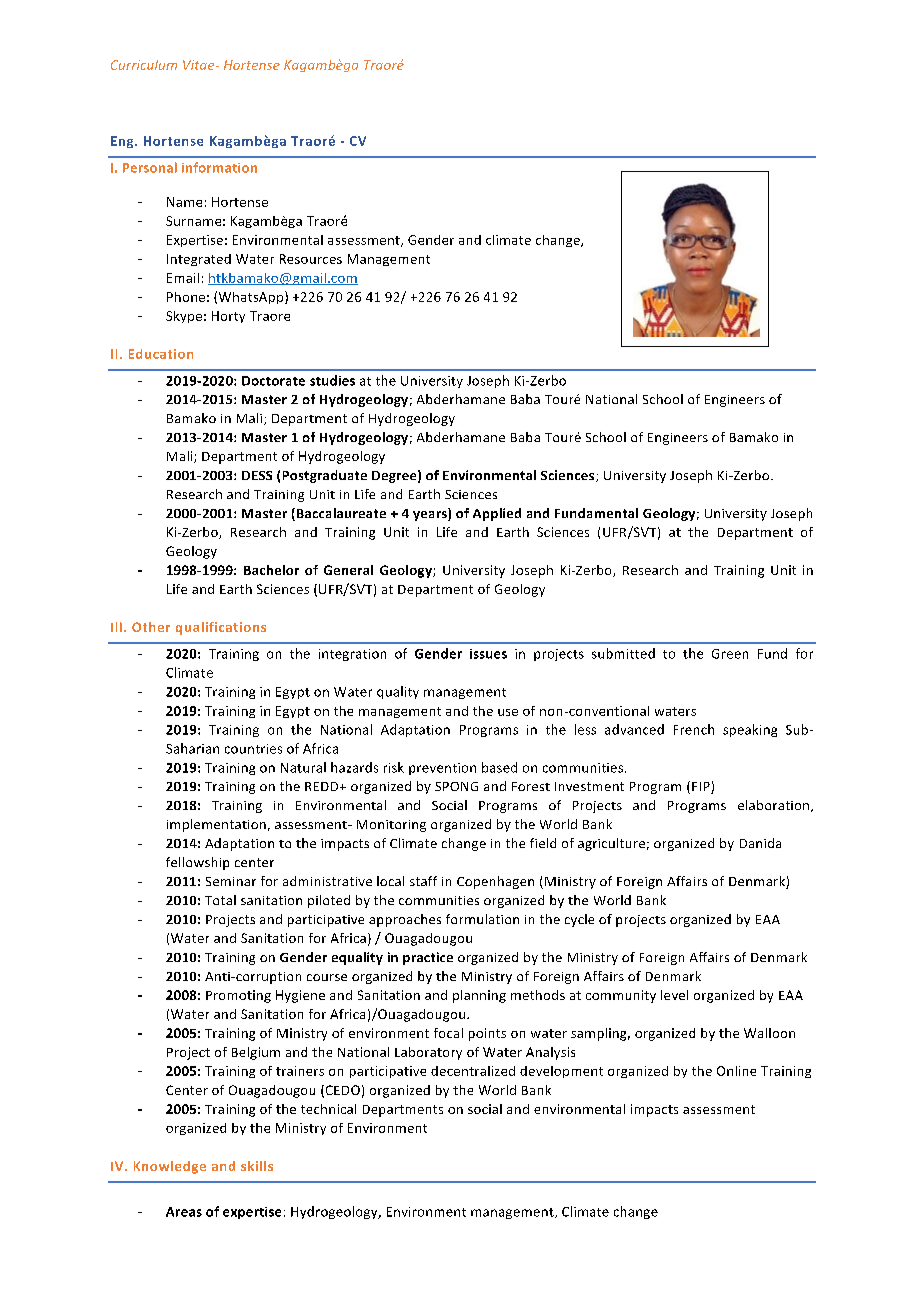 This image has height=1308, width=924. I want to click on qualifications, so click(221, 628).
